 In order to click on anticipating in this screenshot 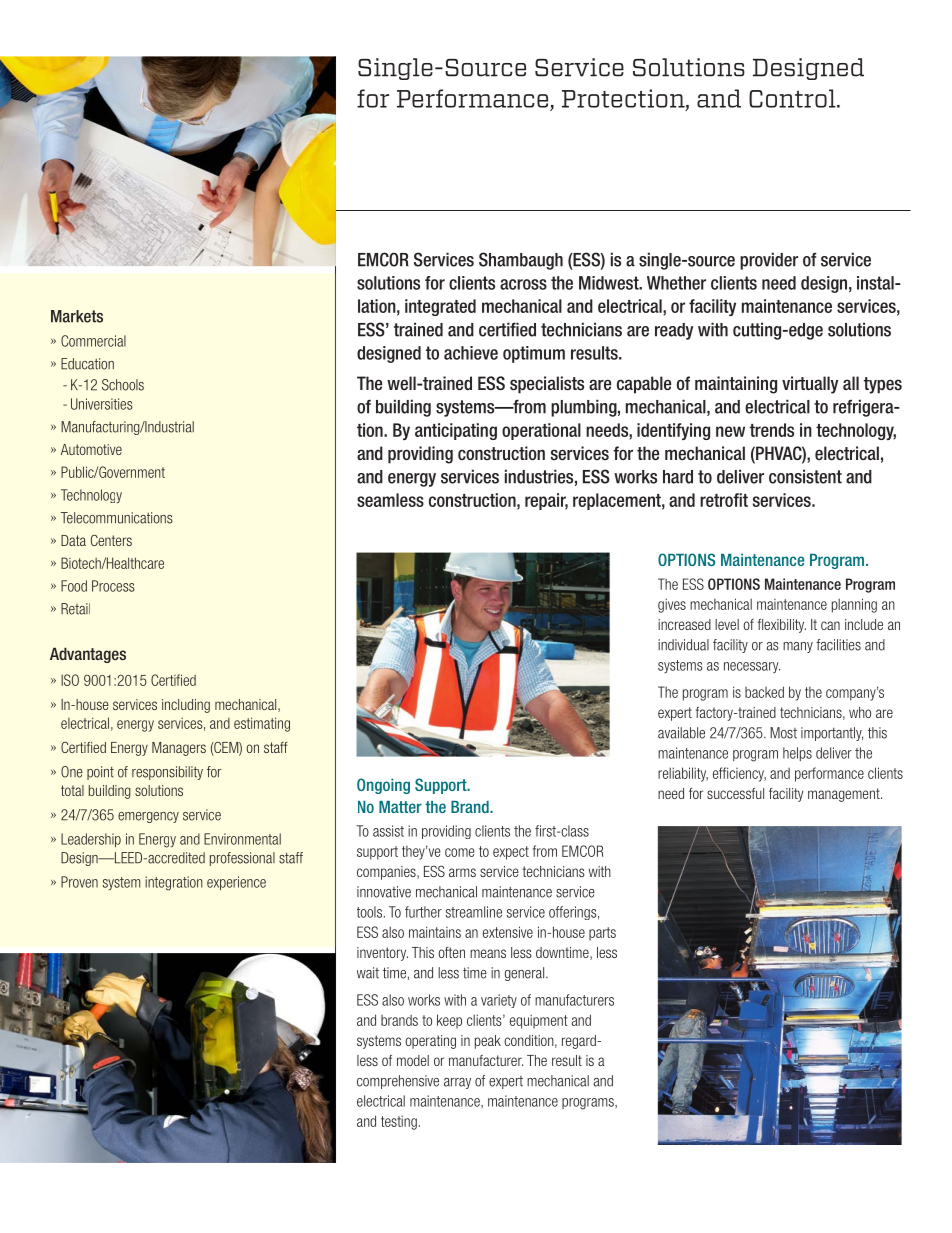, I will do `click(456, 431)`.
